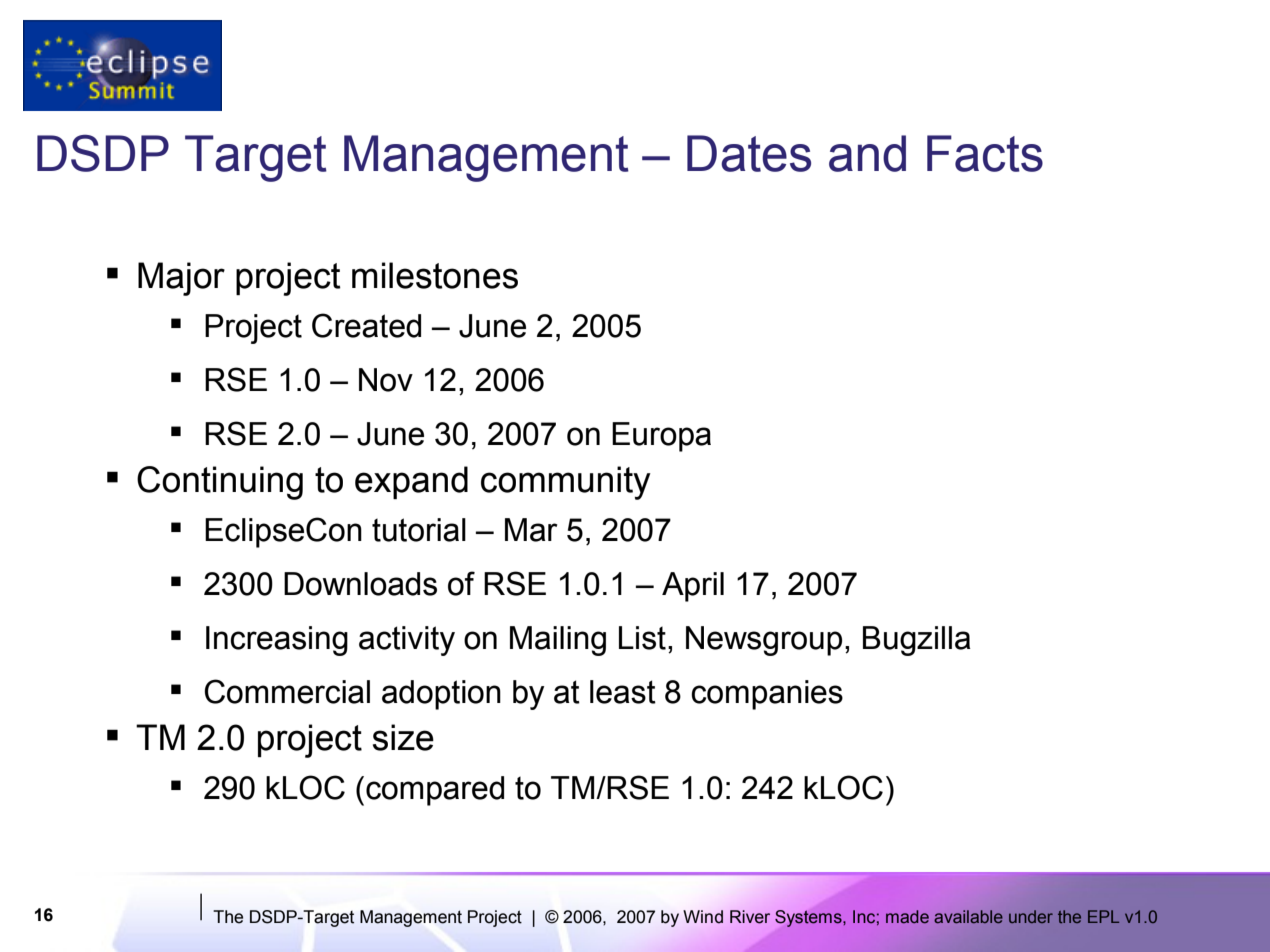 The width and height of the document is (1270, 952). Describe the element at coordinates (767, 695) in the document. I see `companies` at that location.
